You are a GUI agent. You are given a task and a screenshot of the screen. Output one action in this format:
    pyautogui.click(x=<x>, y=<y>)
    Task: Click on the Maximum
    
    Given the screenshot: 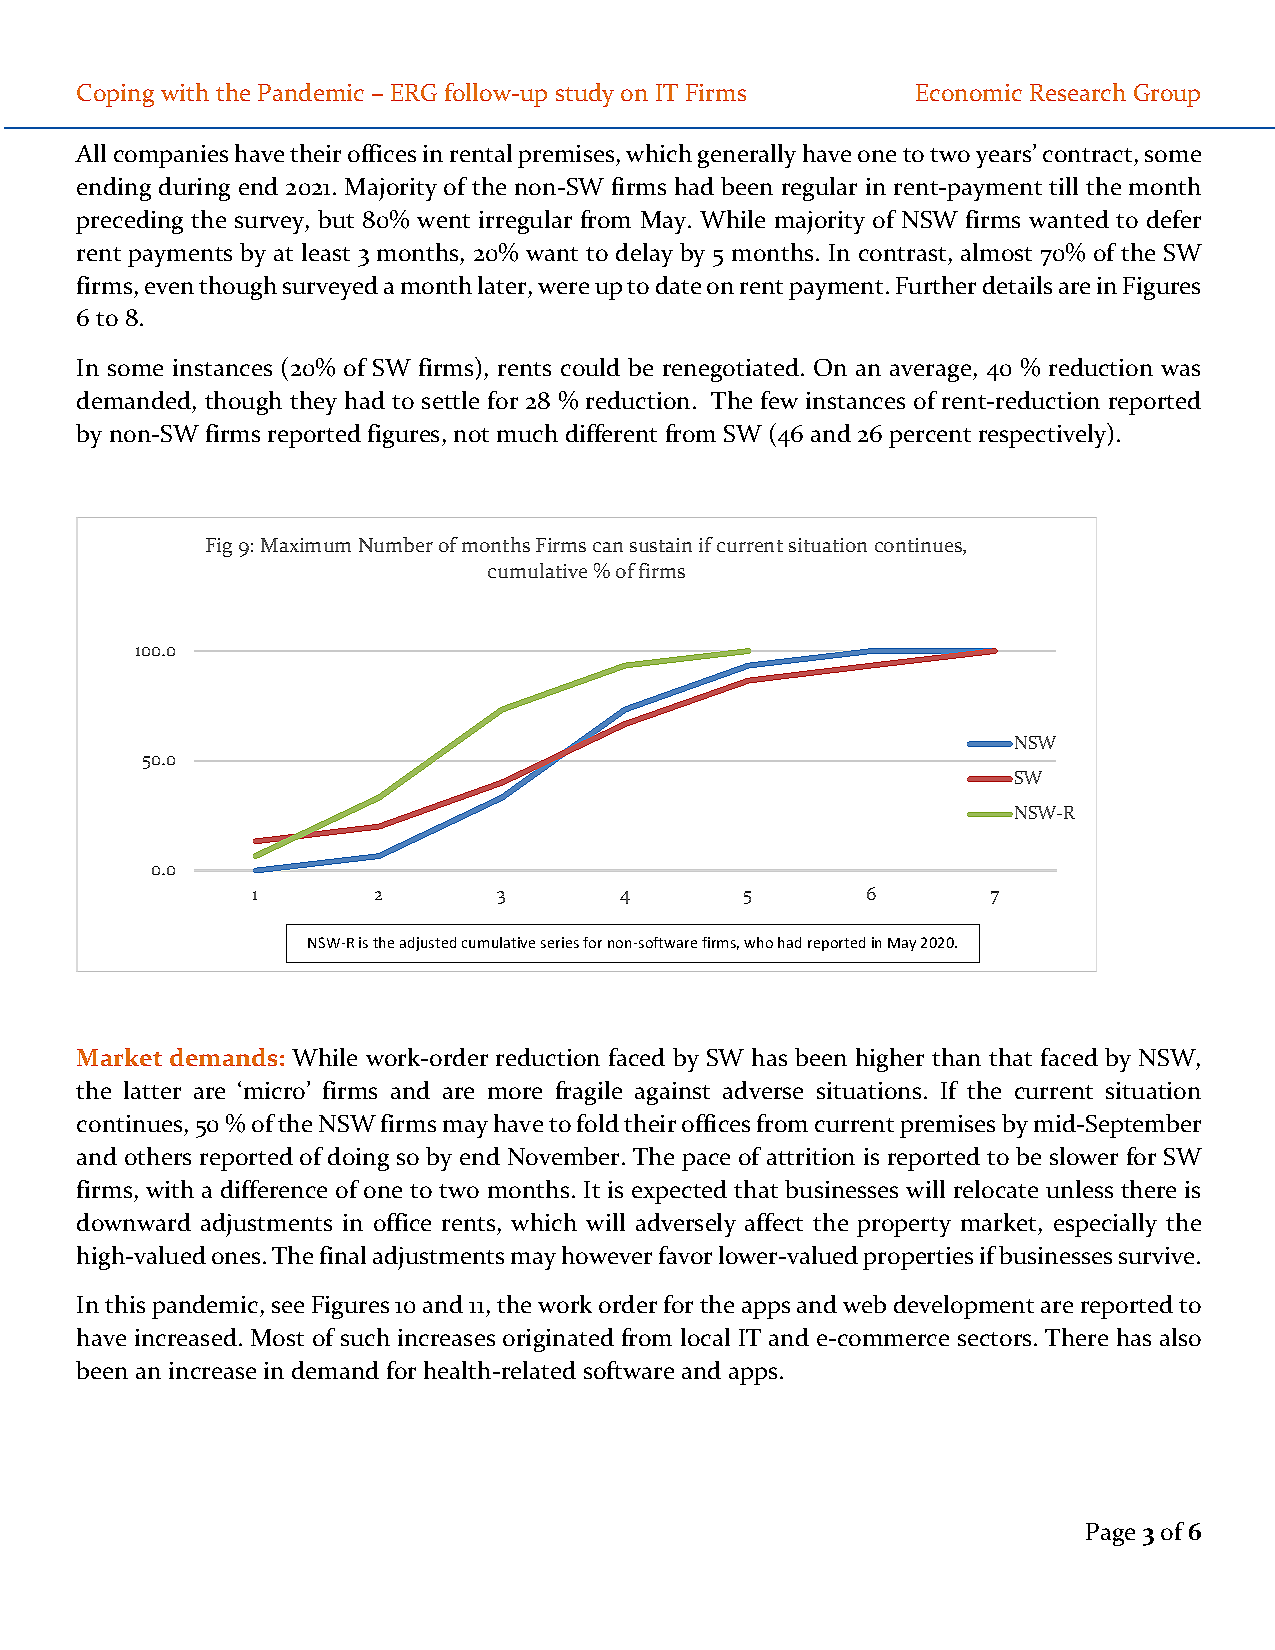 What is the action you would take?
    pyautogui.click(x=306, y=545)
